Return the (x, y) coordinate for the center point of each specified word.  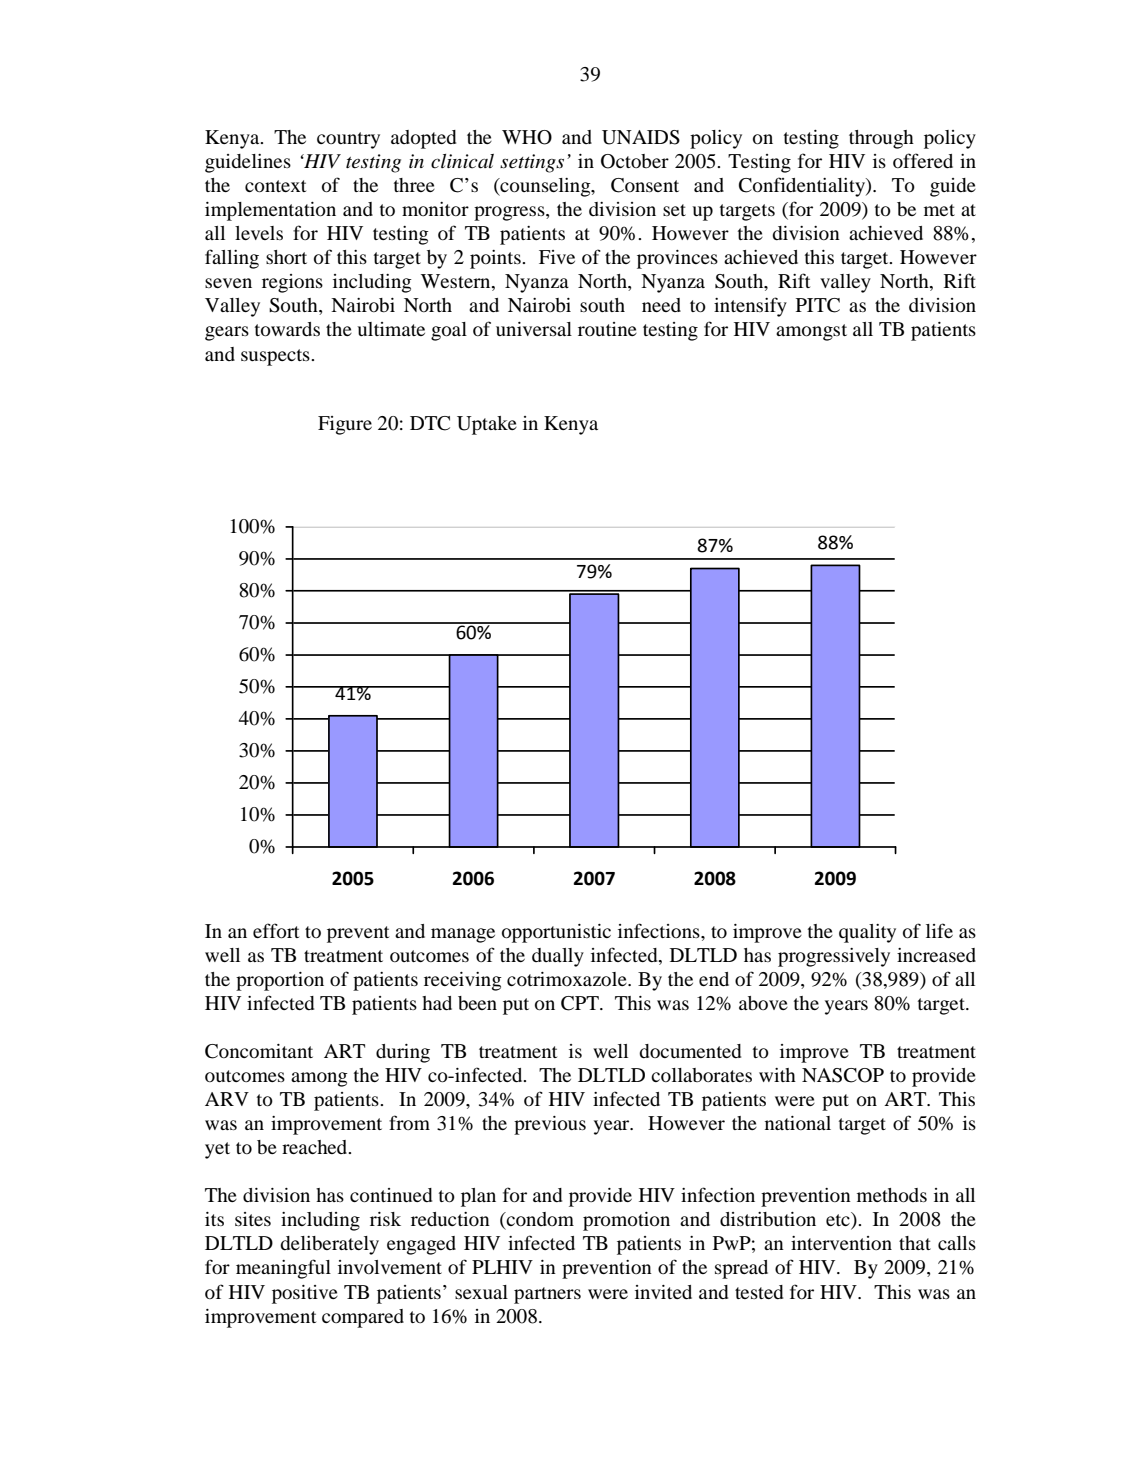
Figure (345, 425)
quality (867, 933)
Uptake (487, 425)
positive (305, 1294)
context (275, 186)
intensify (750, 307)
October (635, 161)
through (881, 139)
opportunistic (556, 933)
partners (547, 1295)
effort (276, 931)
